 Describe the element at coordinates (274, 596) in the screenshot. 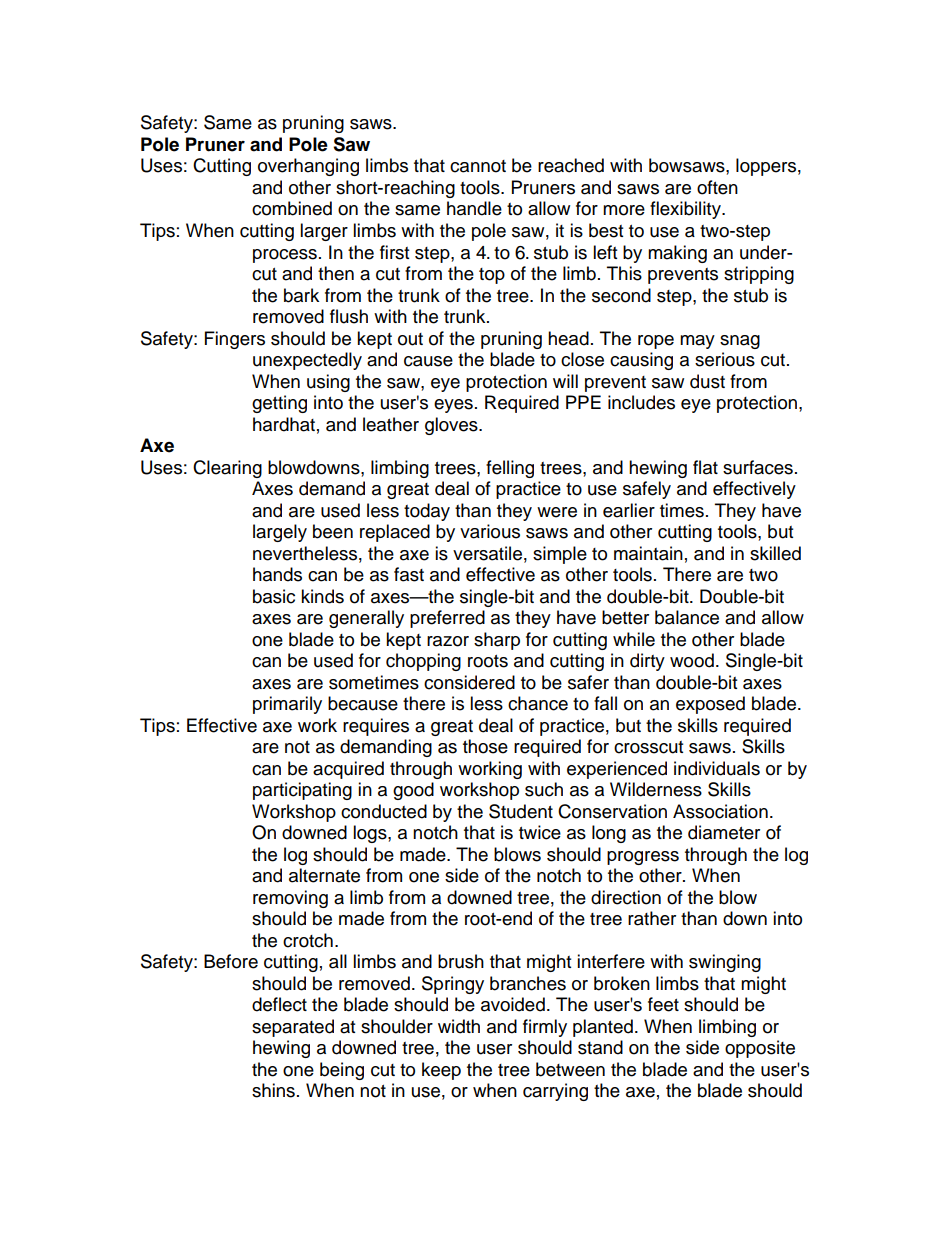

I see `basic` at that location.
